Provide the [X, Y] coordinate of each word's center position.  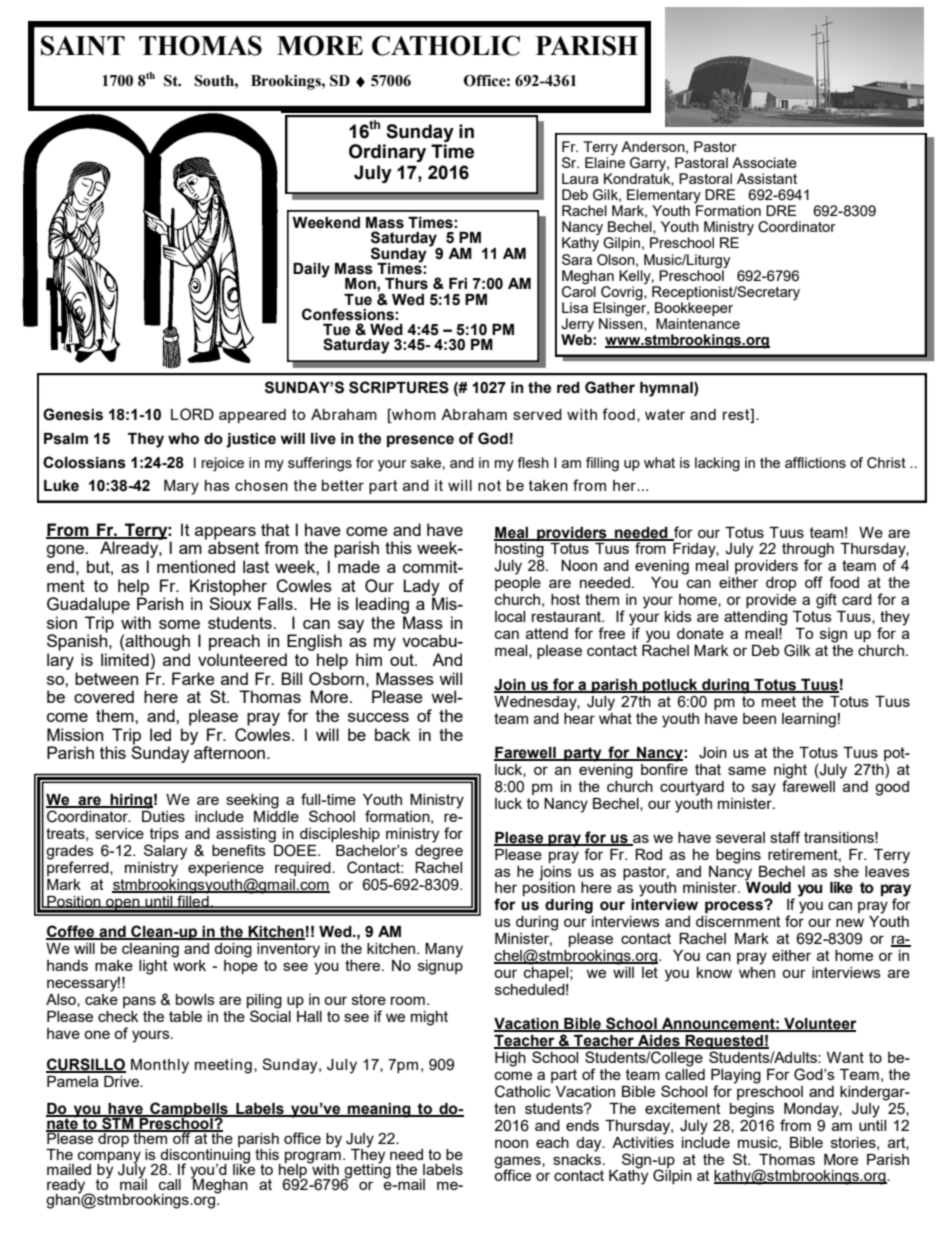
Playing [736, 1077]
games [518, 1163]
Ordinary [387, 153]
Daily [311, 270]
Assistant [767, 178]
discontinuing [205, 1155]
